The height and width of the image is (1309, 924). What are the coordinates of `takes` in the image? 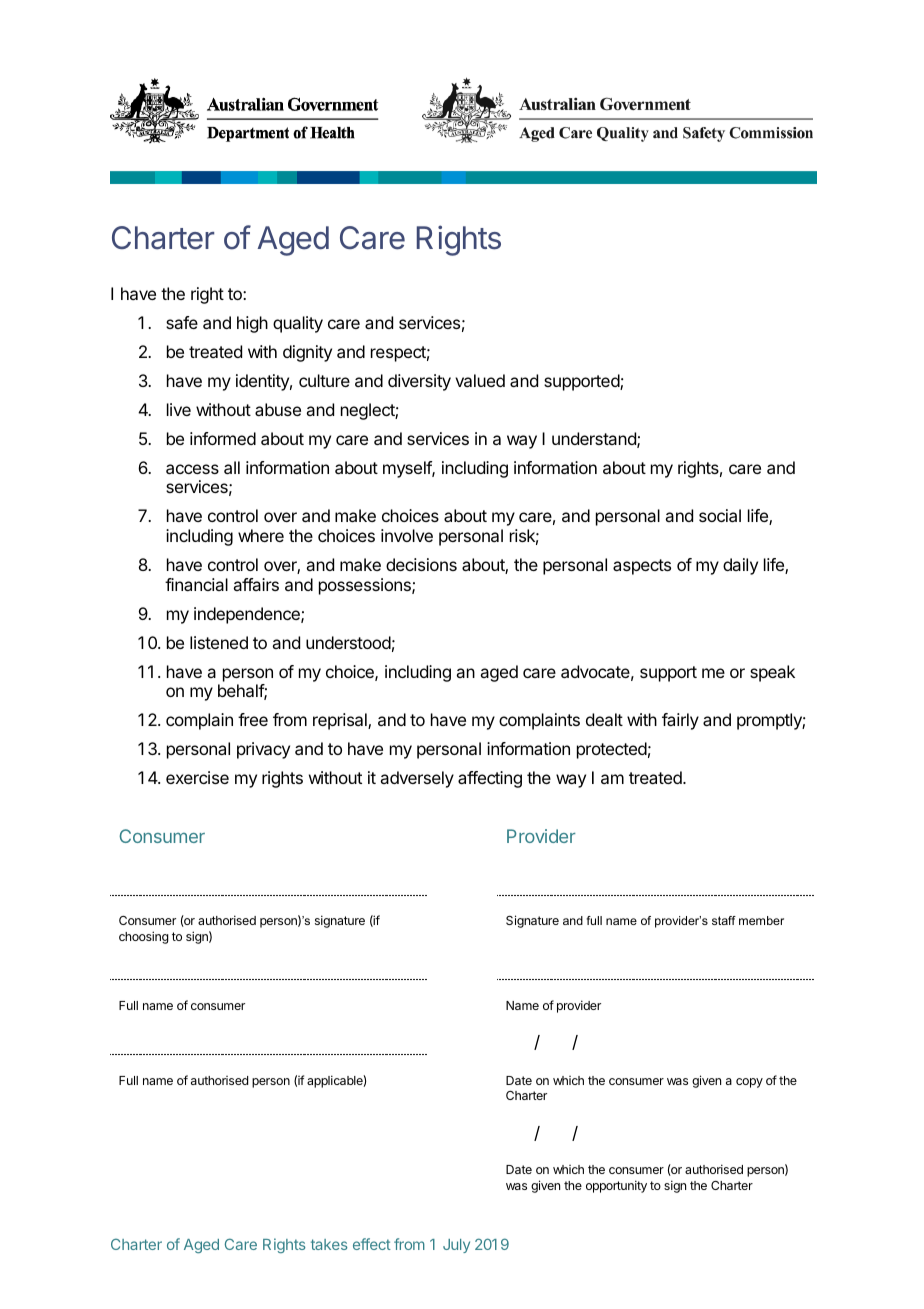 It's located at (329, 1244).
